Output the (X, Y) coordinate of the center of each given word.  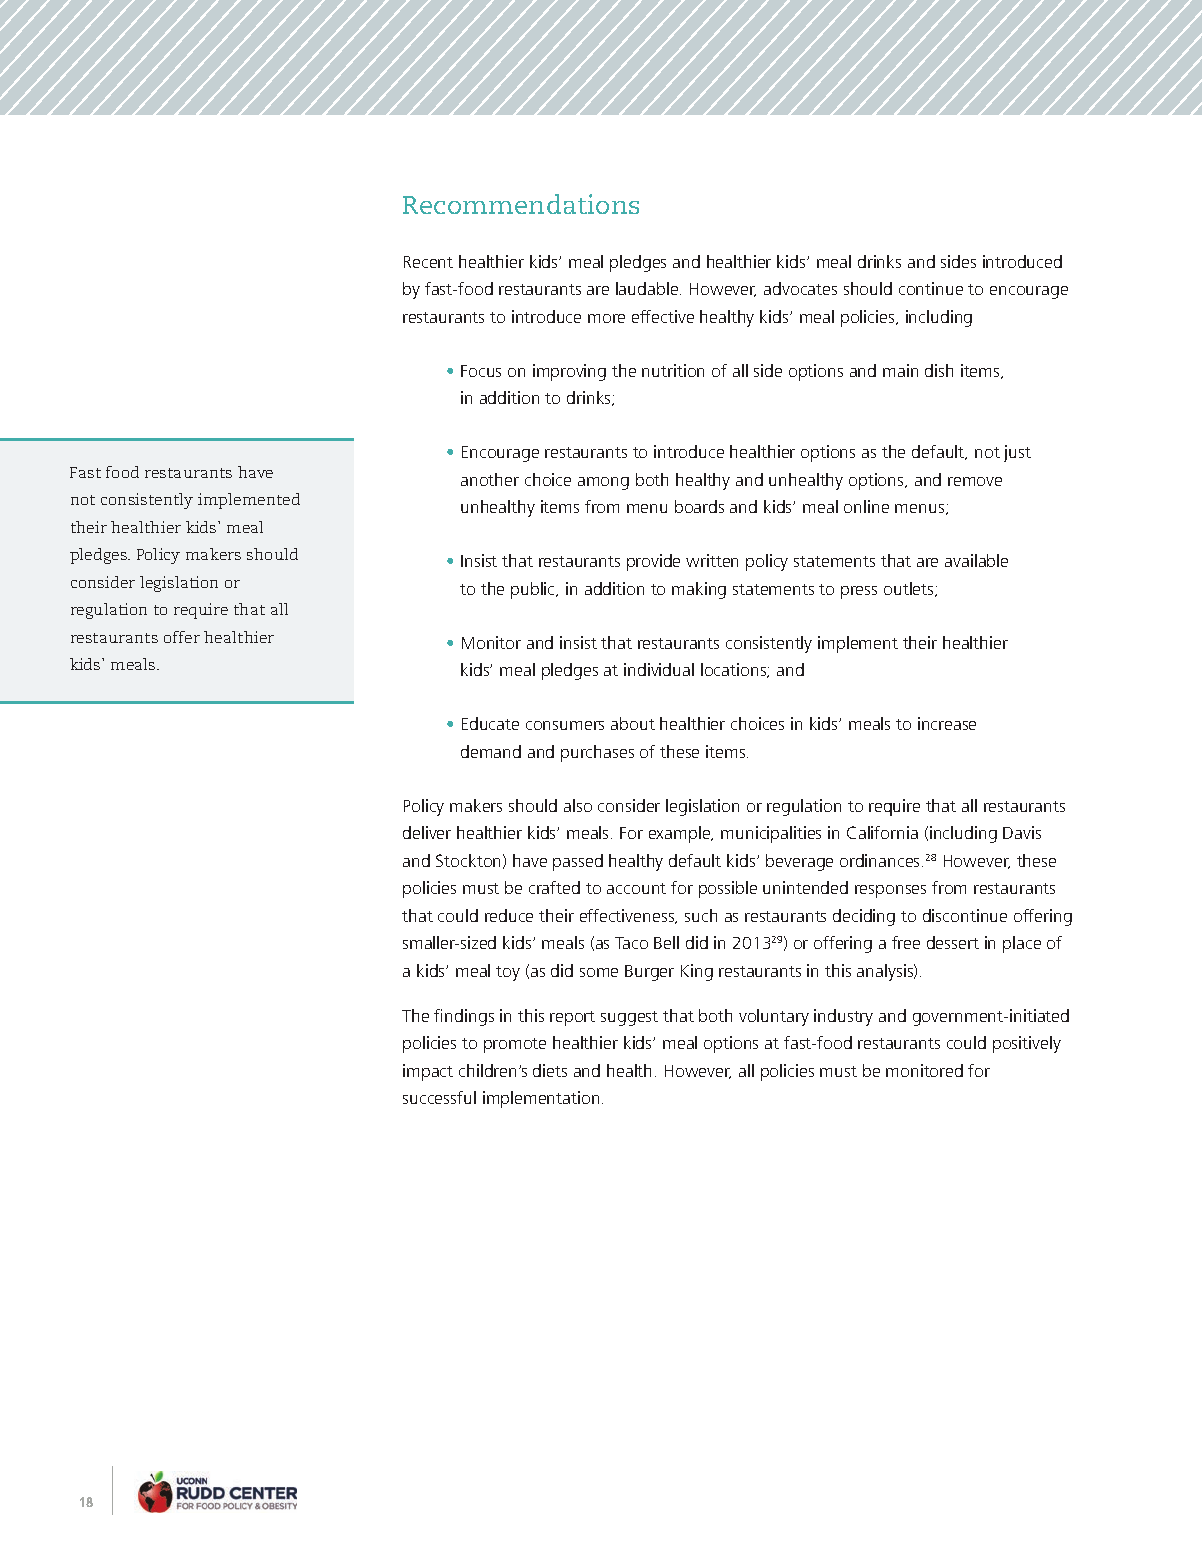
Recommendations (521, 204)
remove (975, 481)
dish (939, 370)
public (534, 590)
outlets (910, 589)
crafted (554, 887)
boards (699, 506)
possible (728, 889)
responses (890, 891)
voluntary (774, 1017)
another (490, 479)
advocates (800, 288)
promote (515, 1045)
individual (659, 669)
